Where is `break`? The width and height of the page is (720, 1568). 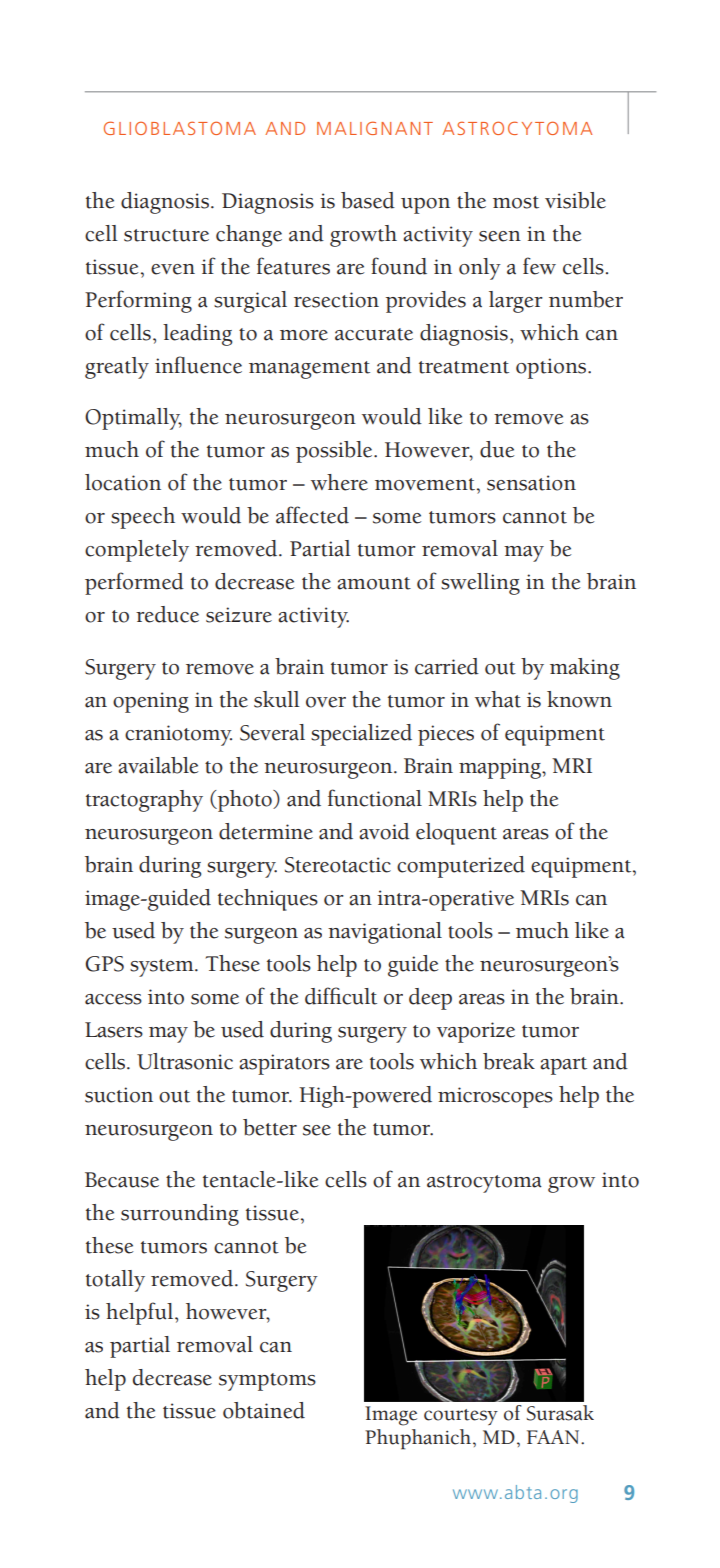
break is located at coordinates (509, 1061).
